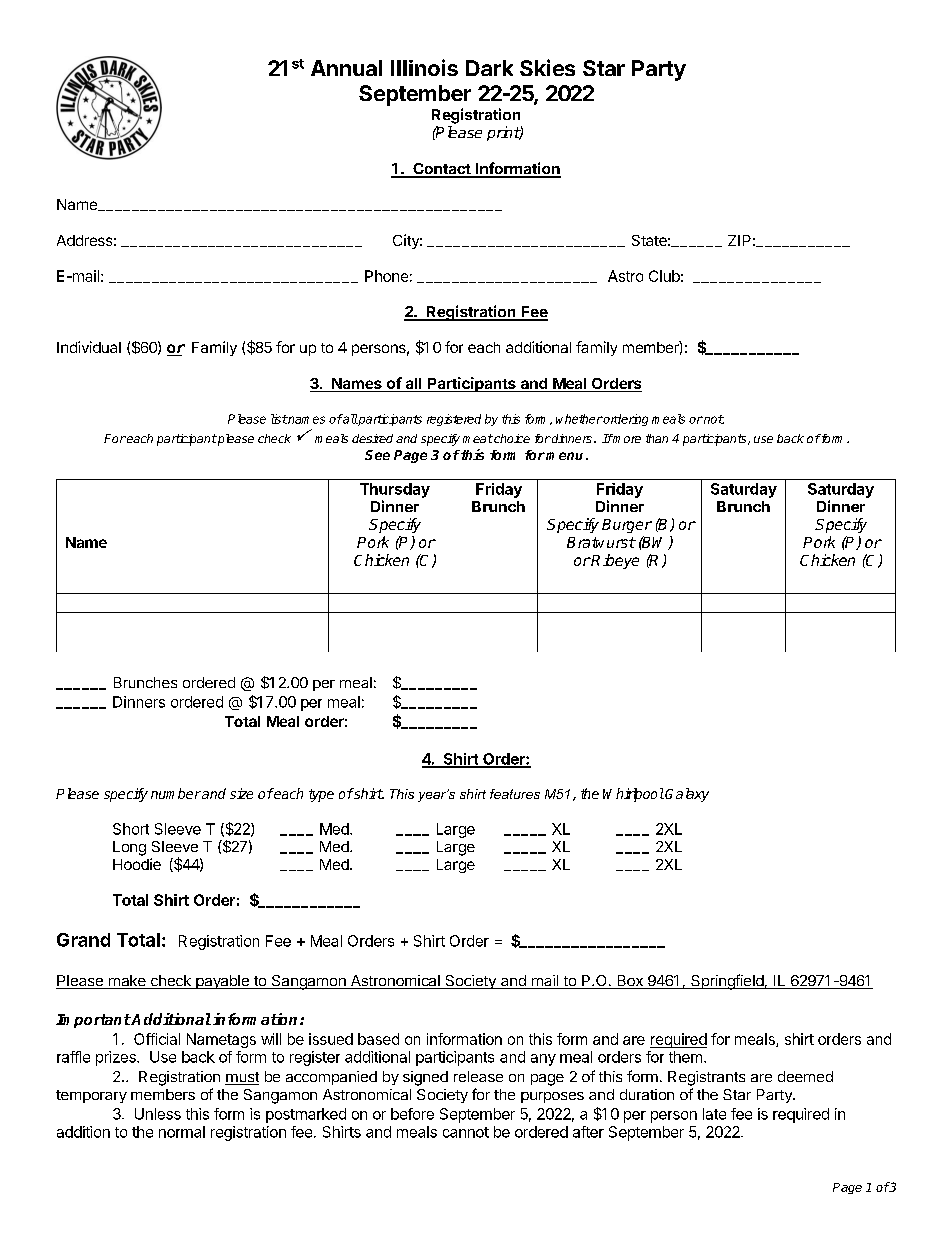  I want to click on late, so click(714, 1114).
